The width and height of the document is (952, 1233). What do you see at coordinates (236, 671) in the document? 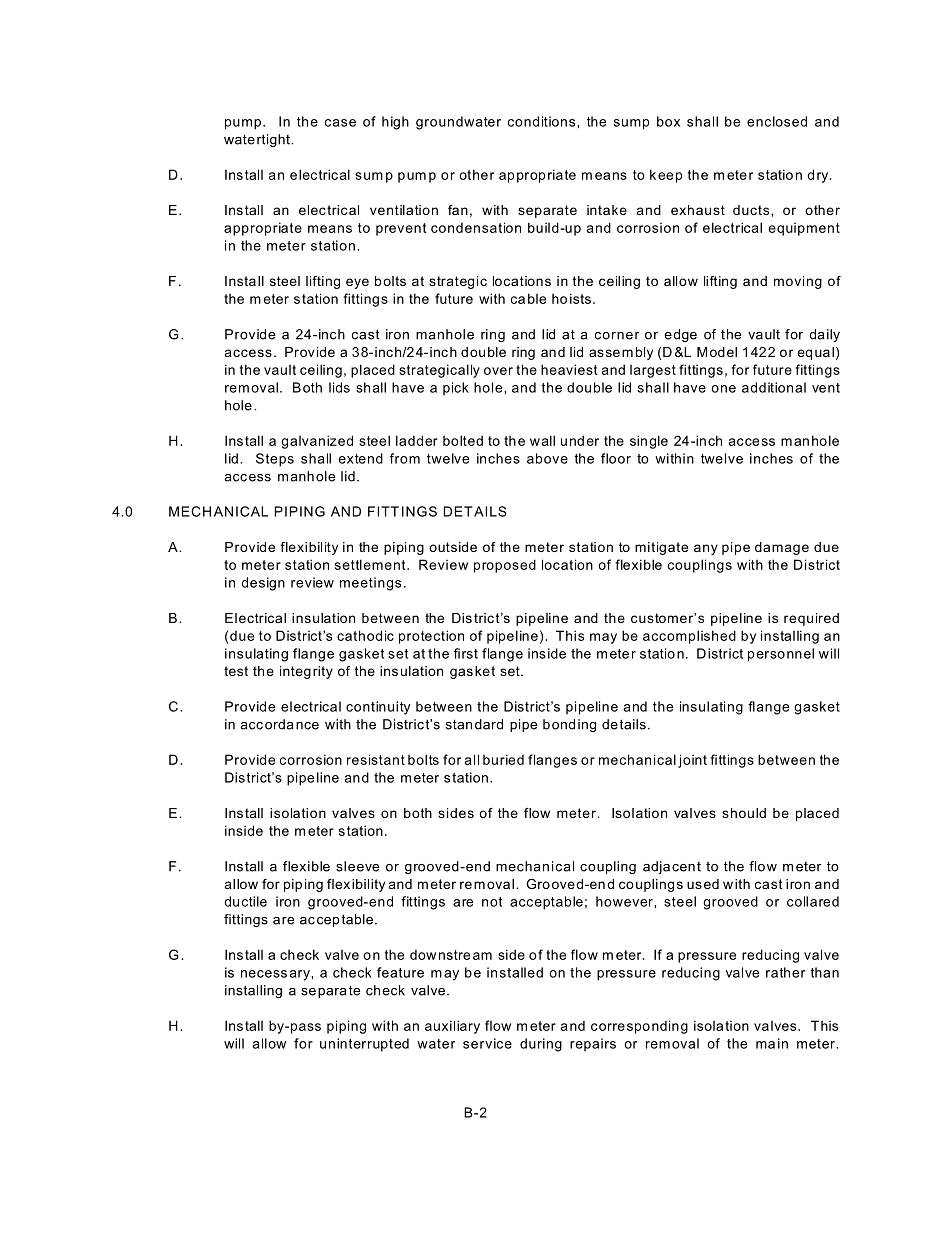
I see `test` at bounding box center [236, 671].
